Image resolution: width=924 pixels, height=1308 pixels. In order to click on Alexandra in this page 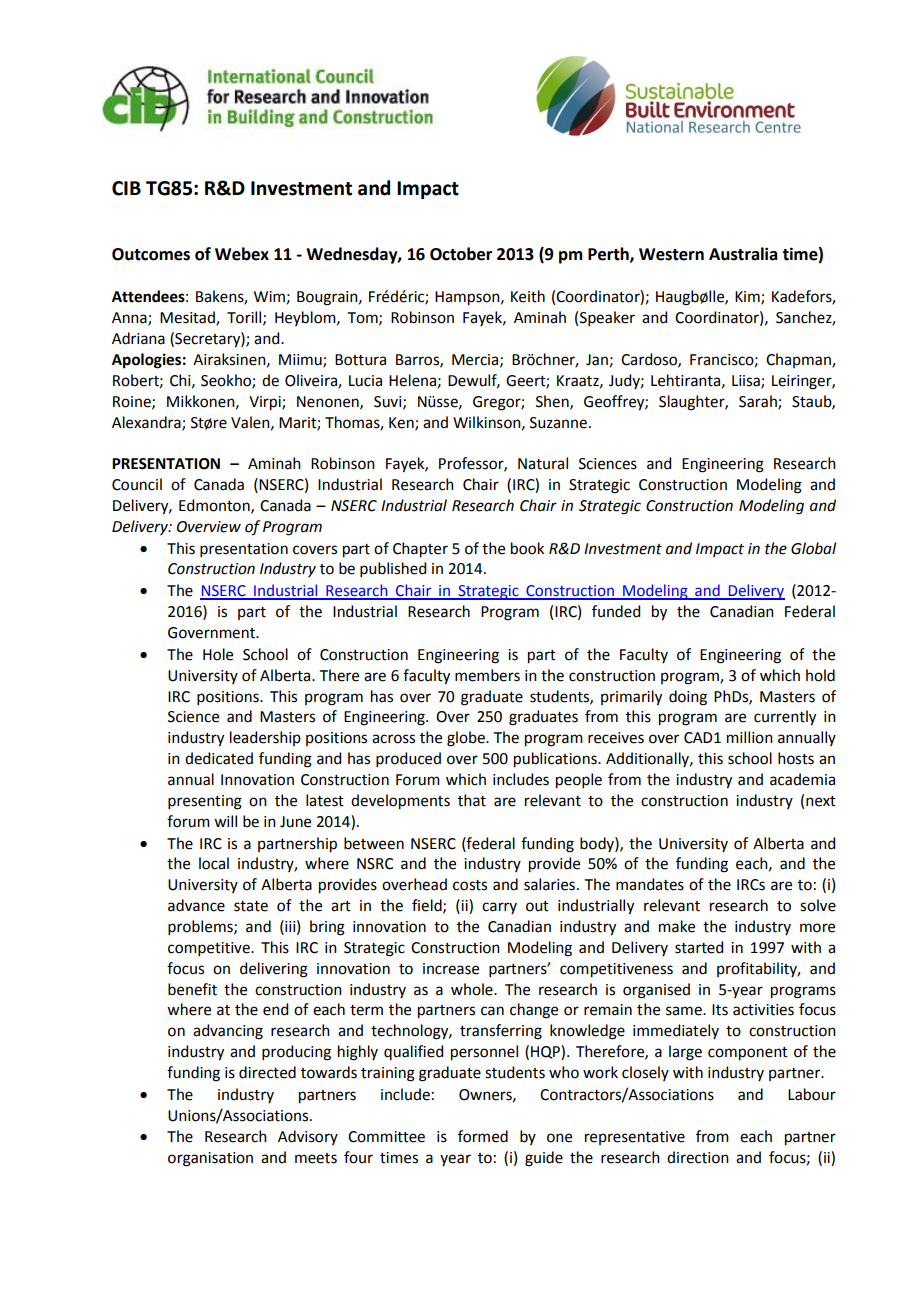, I will do `click(147, 423)`.
